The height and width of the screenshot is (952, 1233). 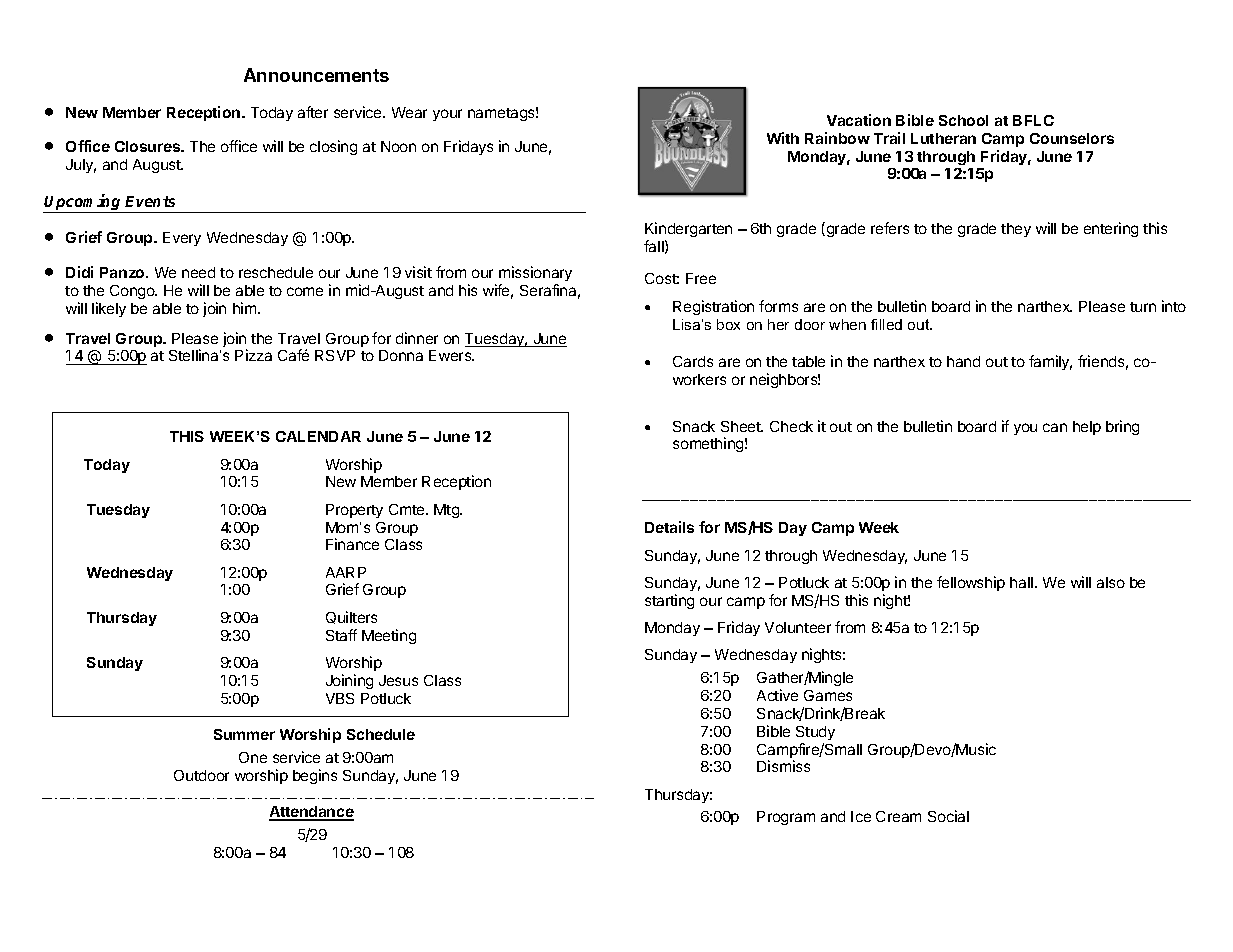 What do you see at coordinates (669, 601) in the screenshot?
I see `starting` at bounding box center [669, 601].
